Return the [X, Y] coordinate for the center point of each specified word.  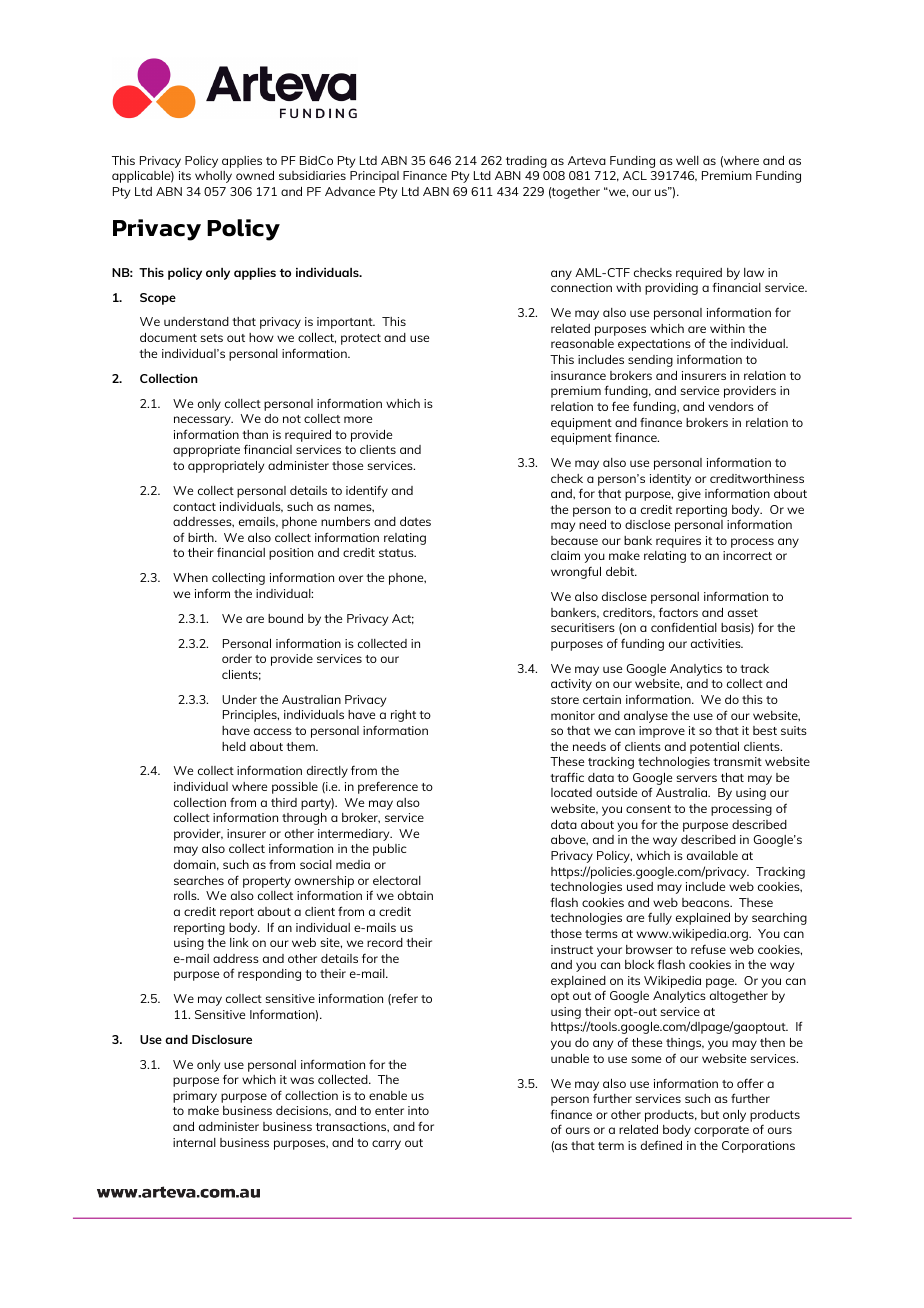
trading [526, 162]
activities [717, 643]
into [418, 1110]
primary [195, 1097]
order [237, 658]
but [710, 1114]
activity [571, 685]
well [687, 160]
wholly [213, 177]
